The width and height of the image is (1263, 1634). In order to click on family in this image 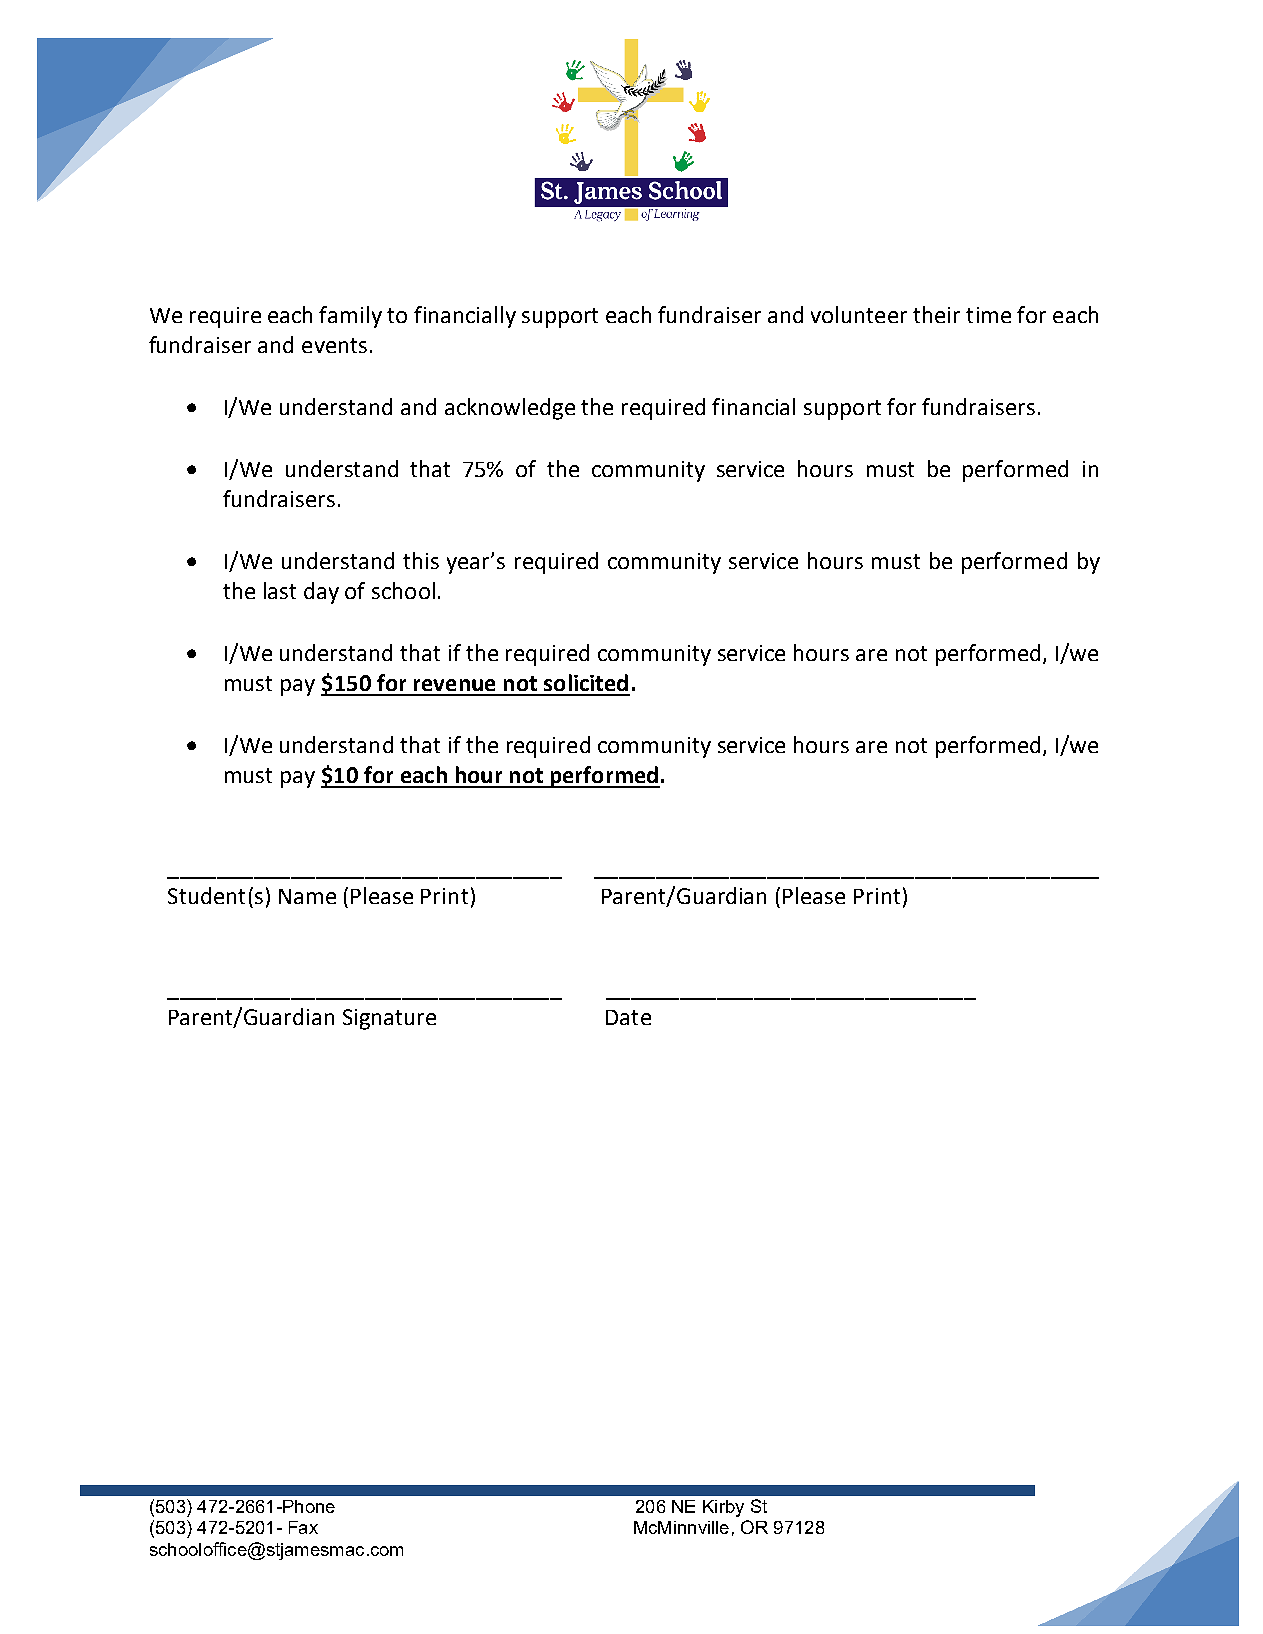, I will do `click(350, 317)`.
